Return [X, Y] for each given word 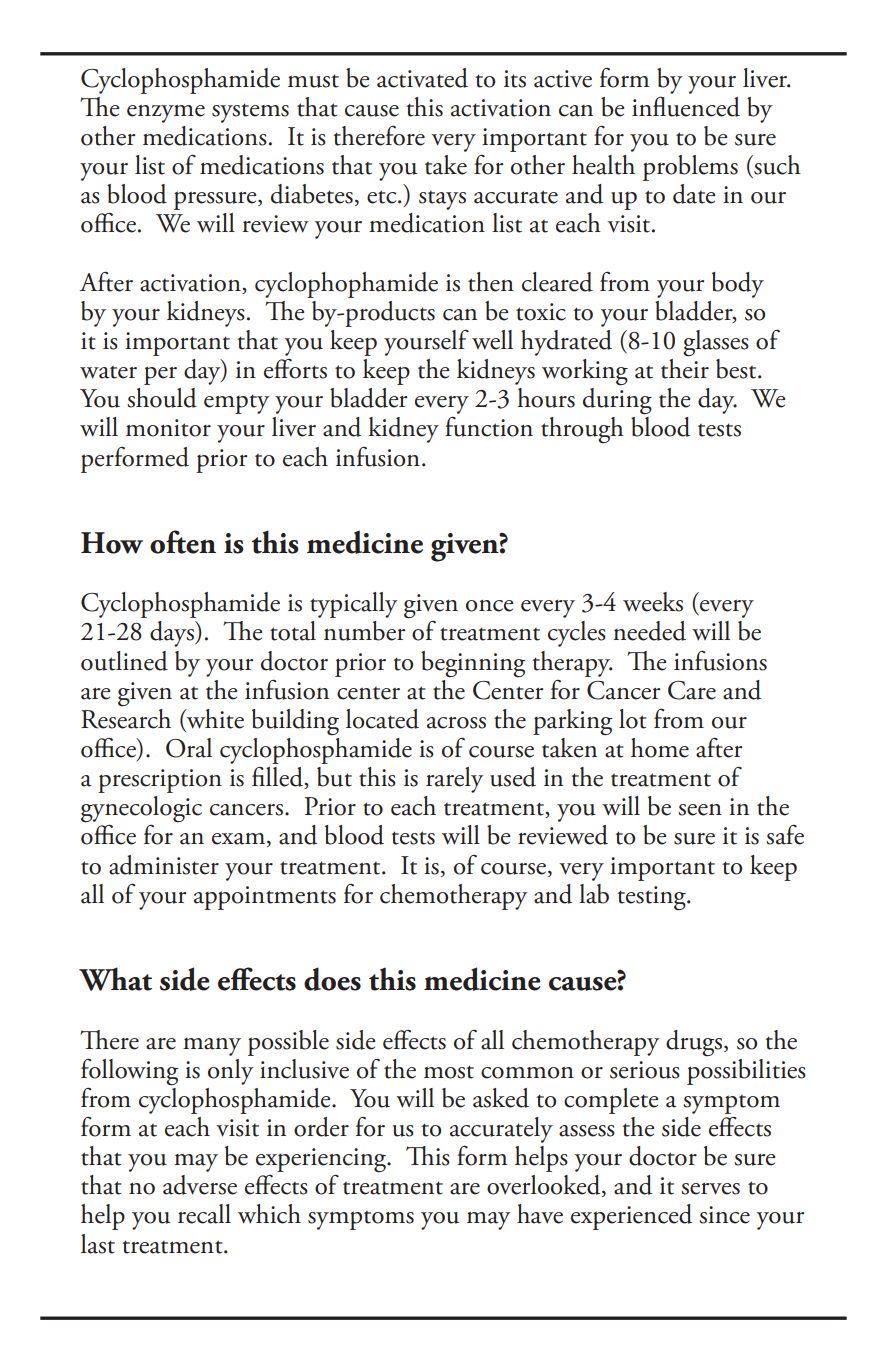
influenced [686, 106]
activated [422, 78]
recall [204, 1214]
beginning [473, 664]
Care [692, 690]
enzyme [166, 114]
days [173, 634]
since [724, 1215]
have [540, 1214]
